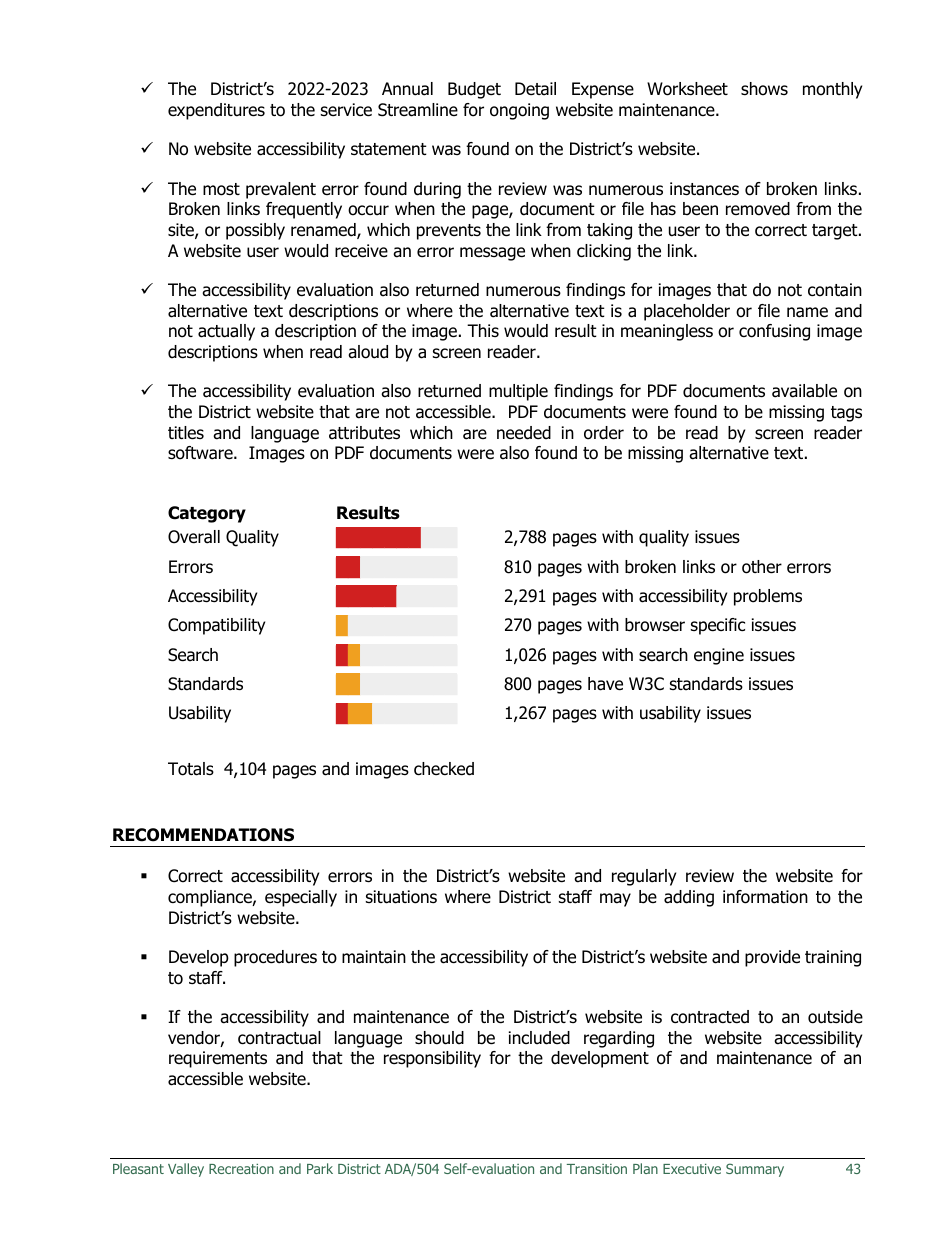  I want to click on Transition, so click(597, 1169).
